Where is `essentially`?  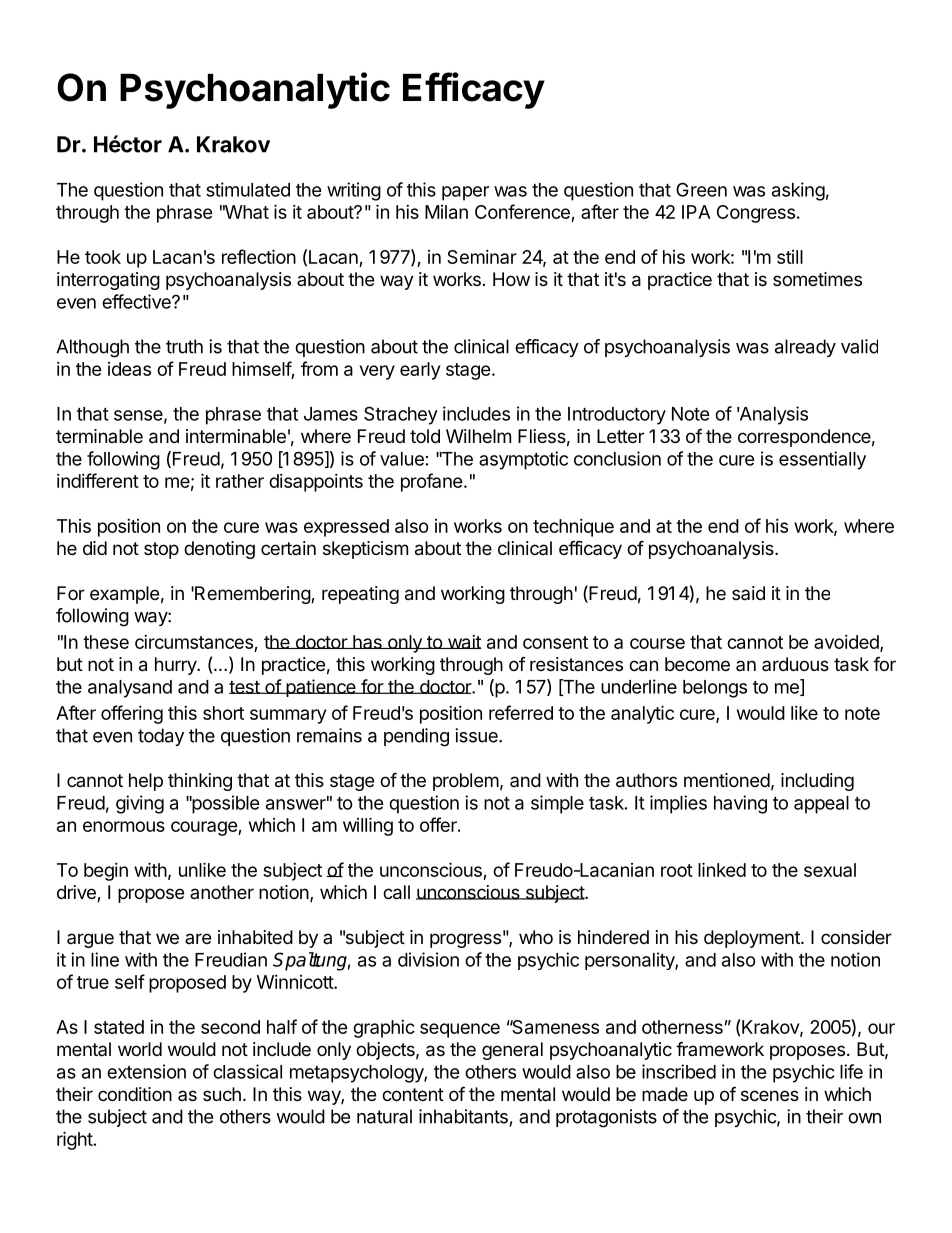 essentially is located at coordinates (822, 460).
